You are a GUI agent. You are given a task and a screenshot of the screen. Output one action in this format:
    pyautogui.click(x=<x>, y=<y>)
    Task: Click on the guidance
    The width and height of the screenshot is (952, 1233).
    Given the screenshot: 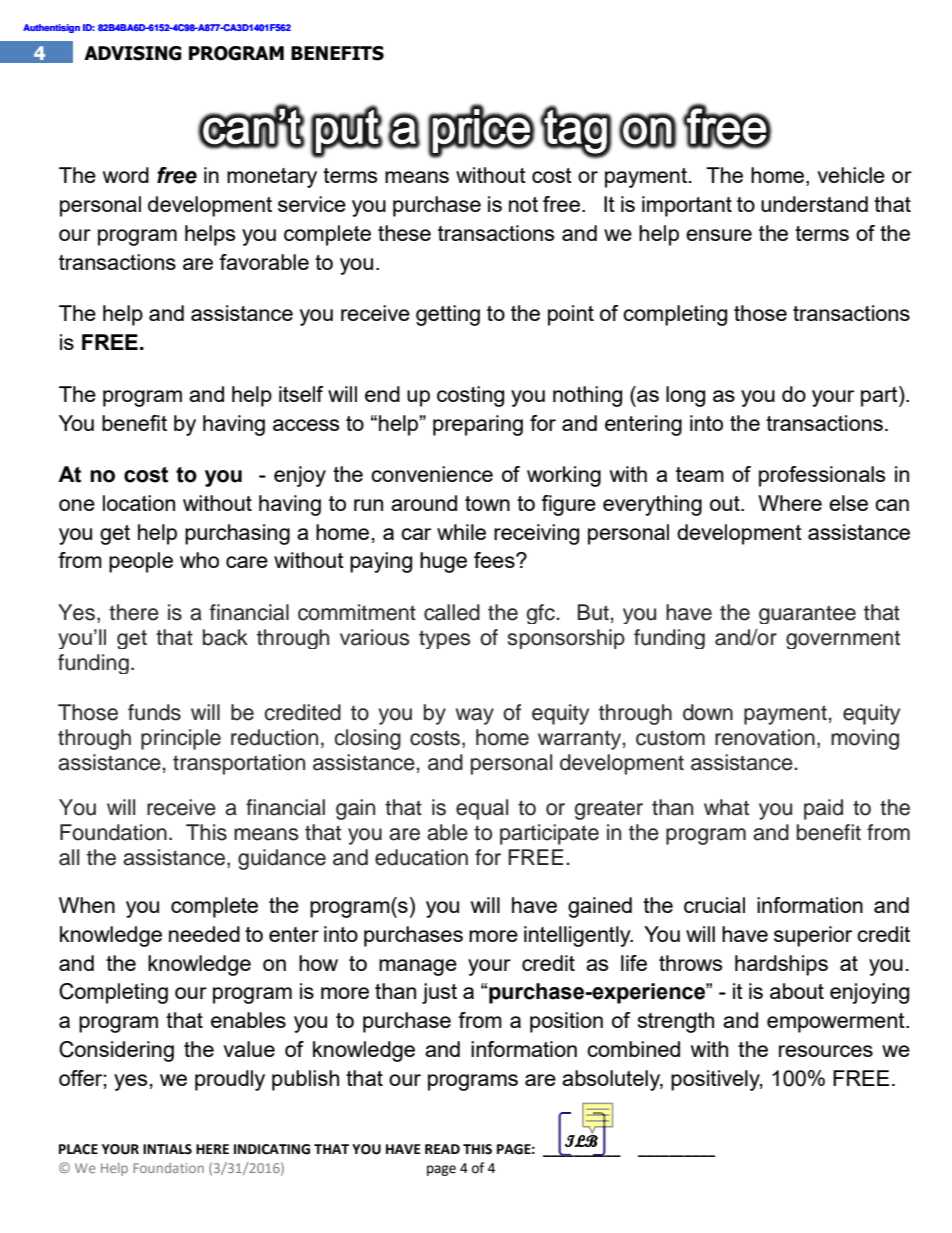 What is the action you would take?
    pyautogui.click(x=282, y=859)
